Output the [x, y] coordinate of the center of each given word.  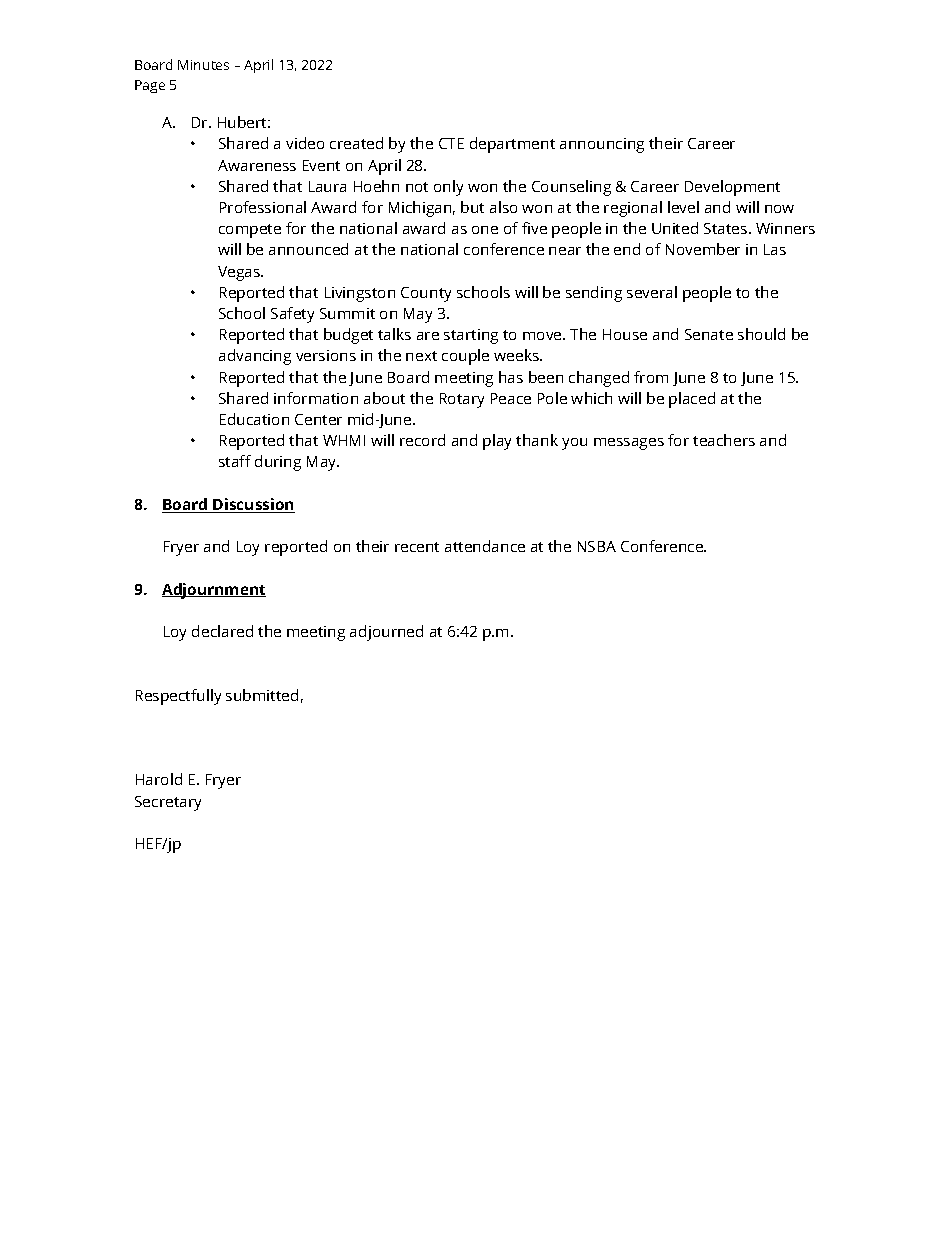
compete [250, 231]
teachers [724, 440]
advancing [255, 357]
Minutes [203, 65]
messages [629, 444]
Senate [709, 334]
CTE [451, 143]
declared [222, 631]
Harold [159, 779]
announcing [602, 145]
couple [465, 357]
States [727, 228]
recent [417, 547]
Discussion [253, 505]
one [485, 230]
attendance [485, 546]
